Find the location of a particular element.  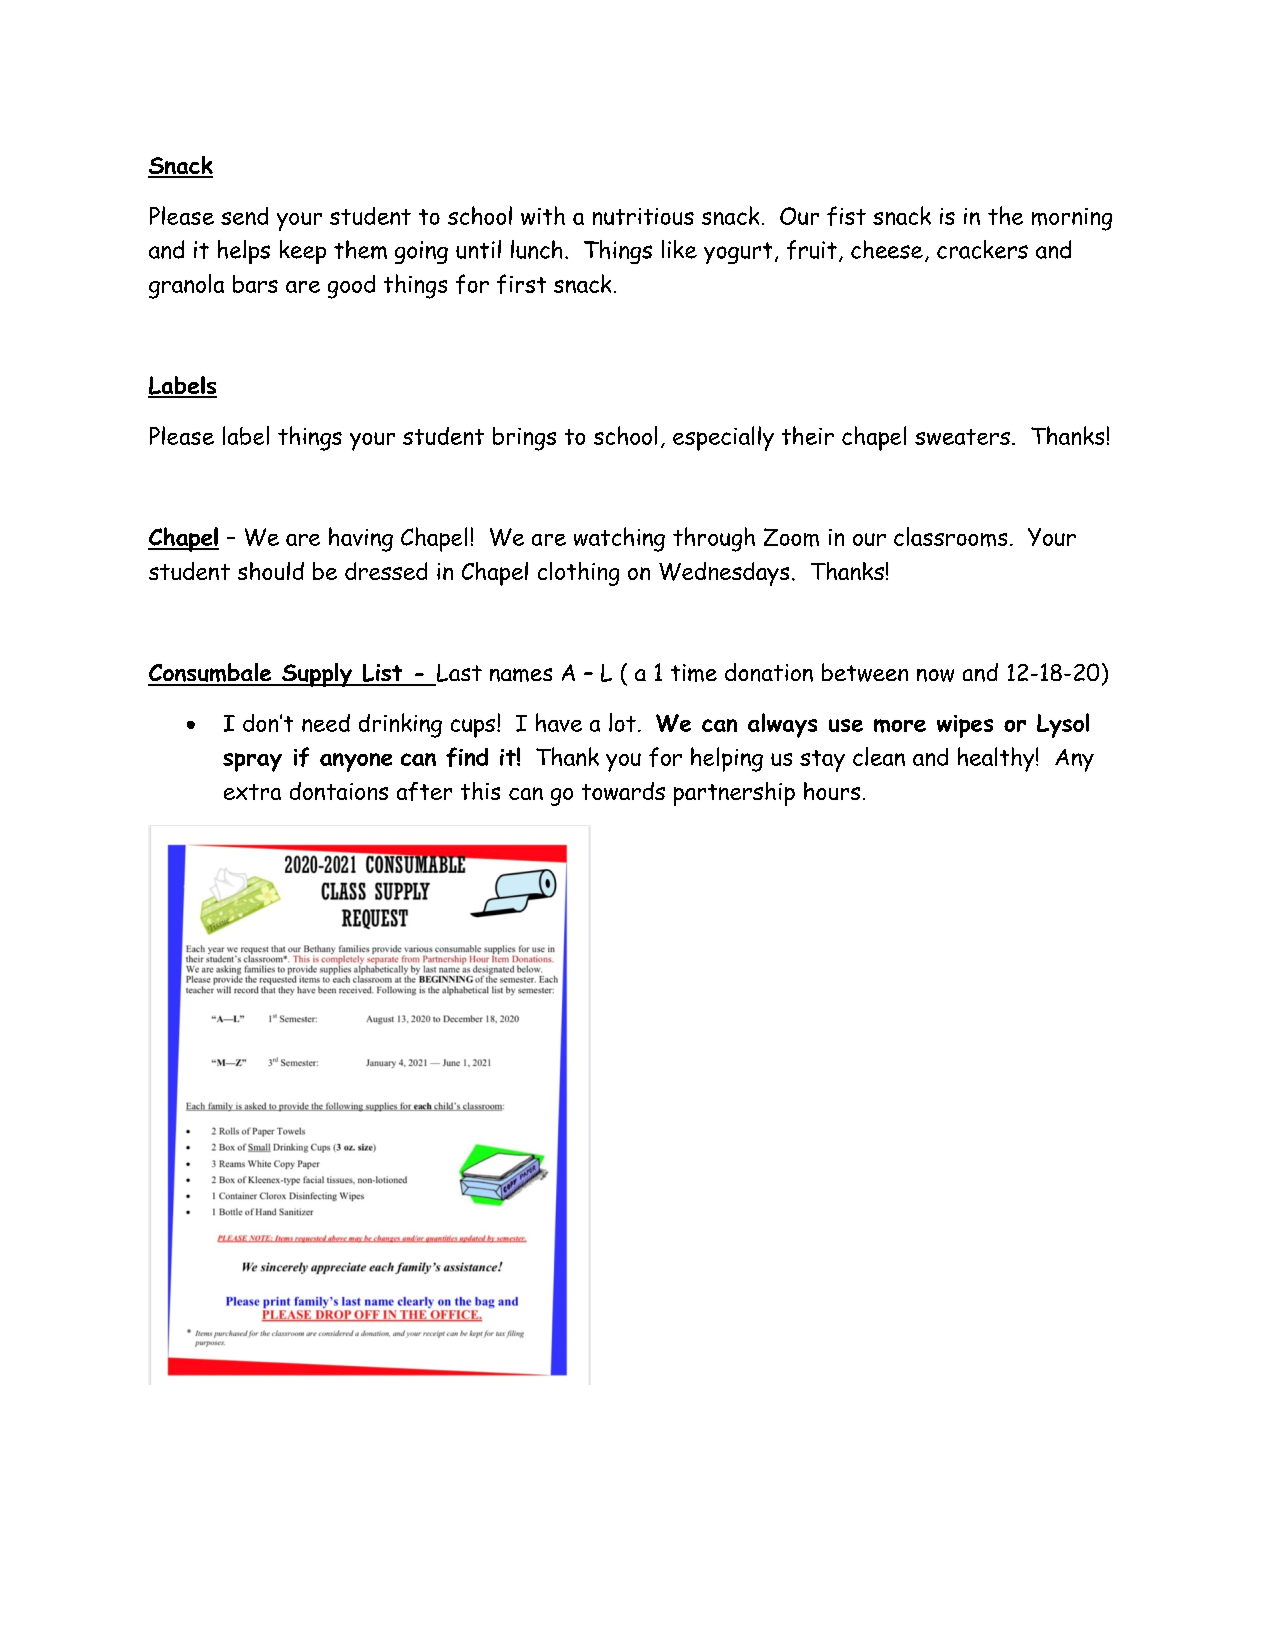

spray is located at coordinates (252, 762).
